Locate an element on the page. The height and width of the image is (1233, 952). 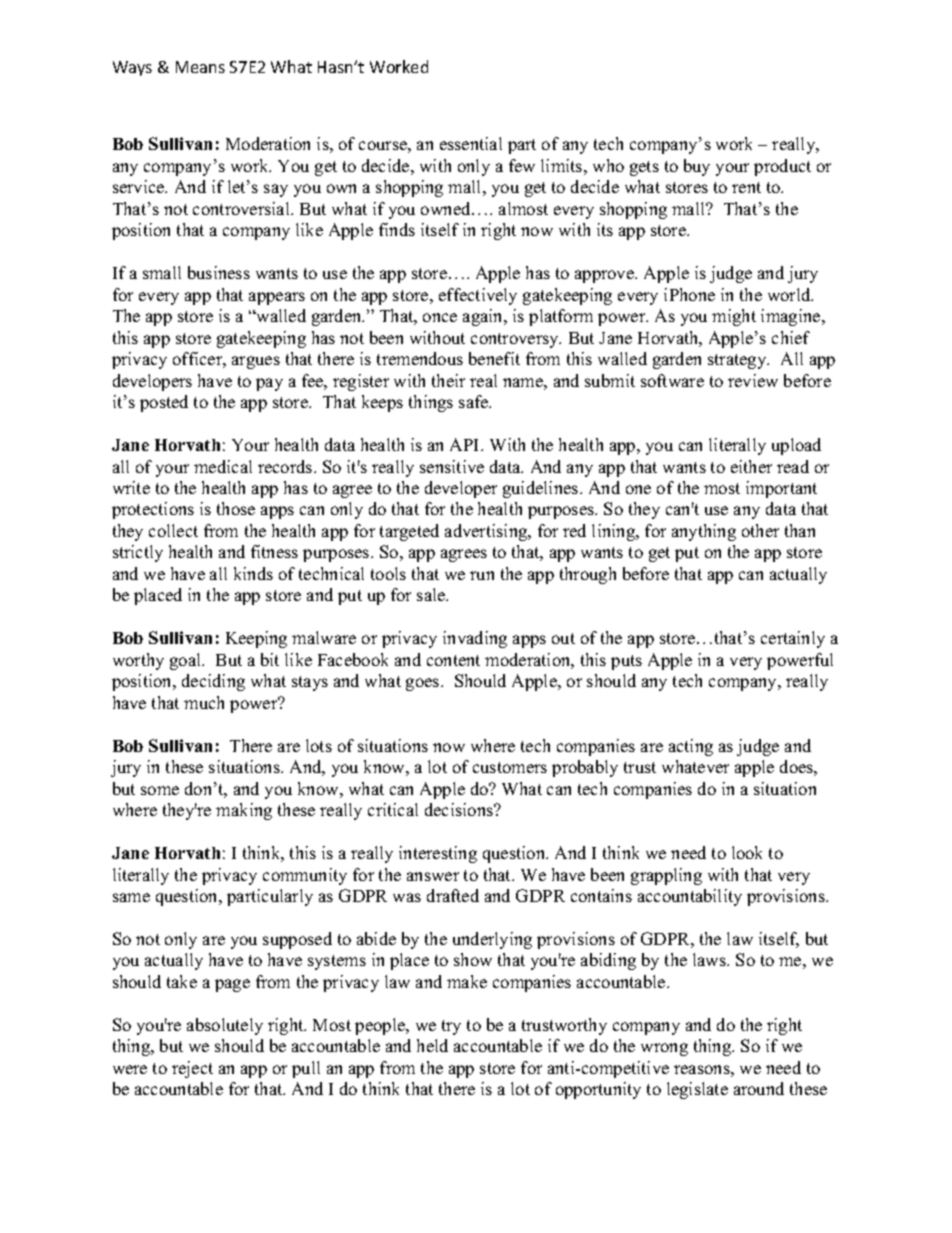
kinds is located at coordinates (253, 573).
